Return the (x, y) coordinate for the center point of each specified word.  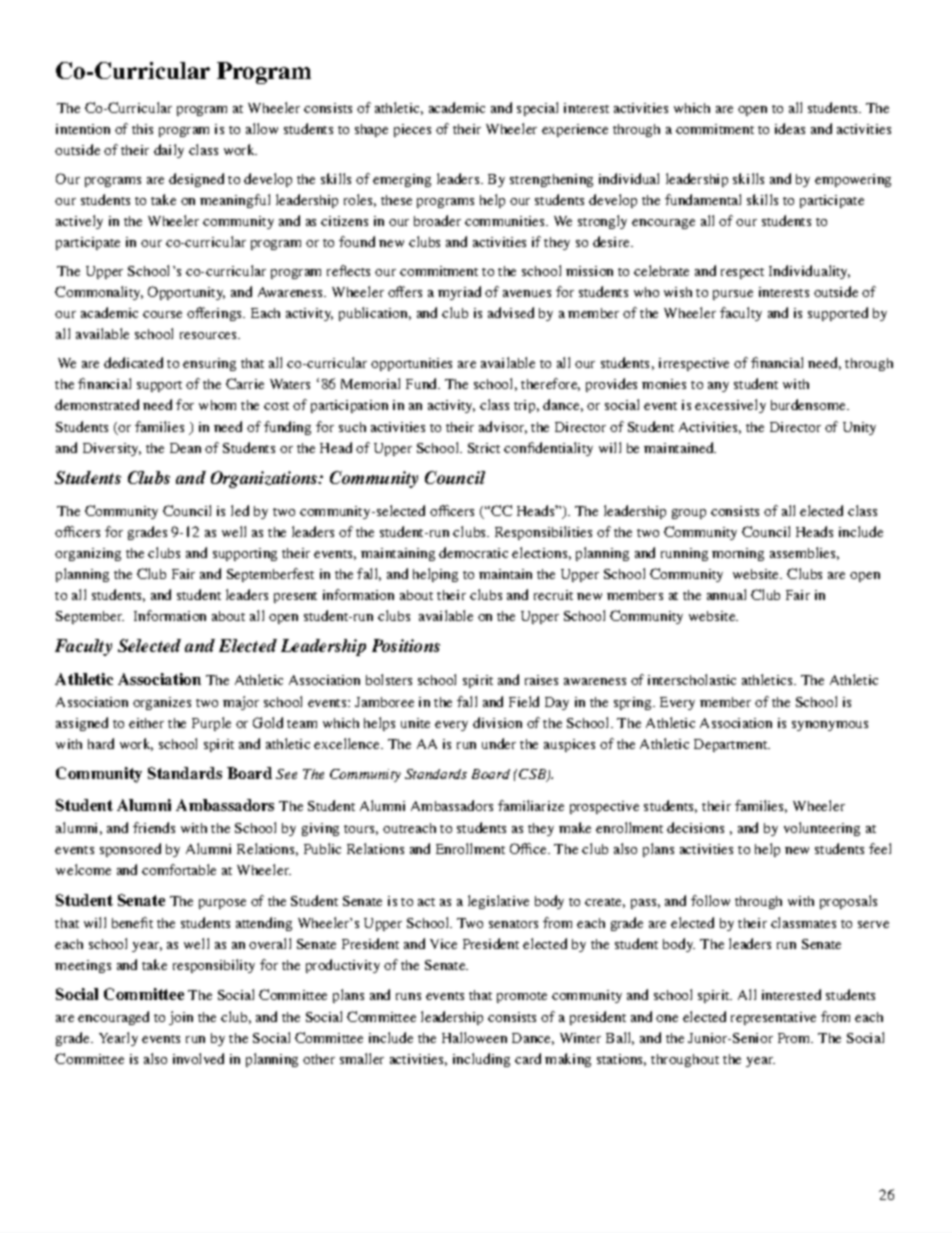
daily (169, 151)
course (162, 314)
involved (198, 1058)
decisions (695, 827)
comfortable (179, 869)
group (689, 514)
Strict (484, 448)
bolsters (389, 679)
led (240, 510)
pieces (412, 130)
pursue (733, 295)
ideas (790, 128)
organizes (162, 703)
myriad (459, 293)
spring (634, 703)
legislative (498, 902)
